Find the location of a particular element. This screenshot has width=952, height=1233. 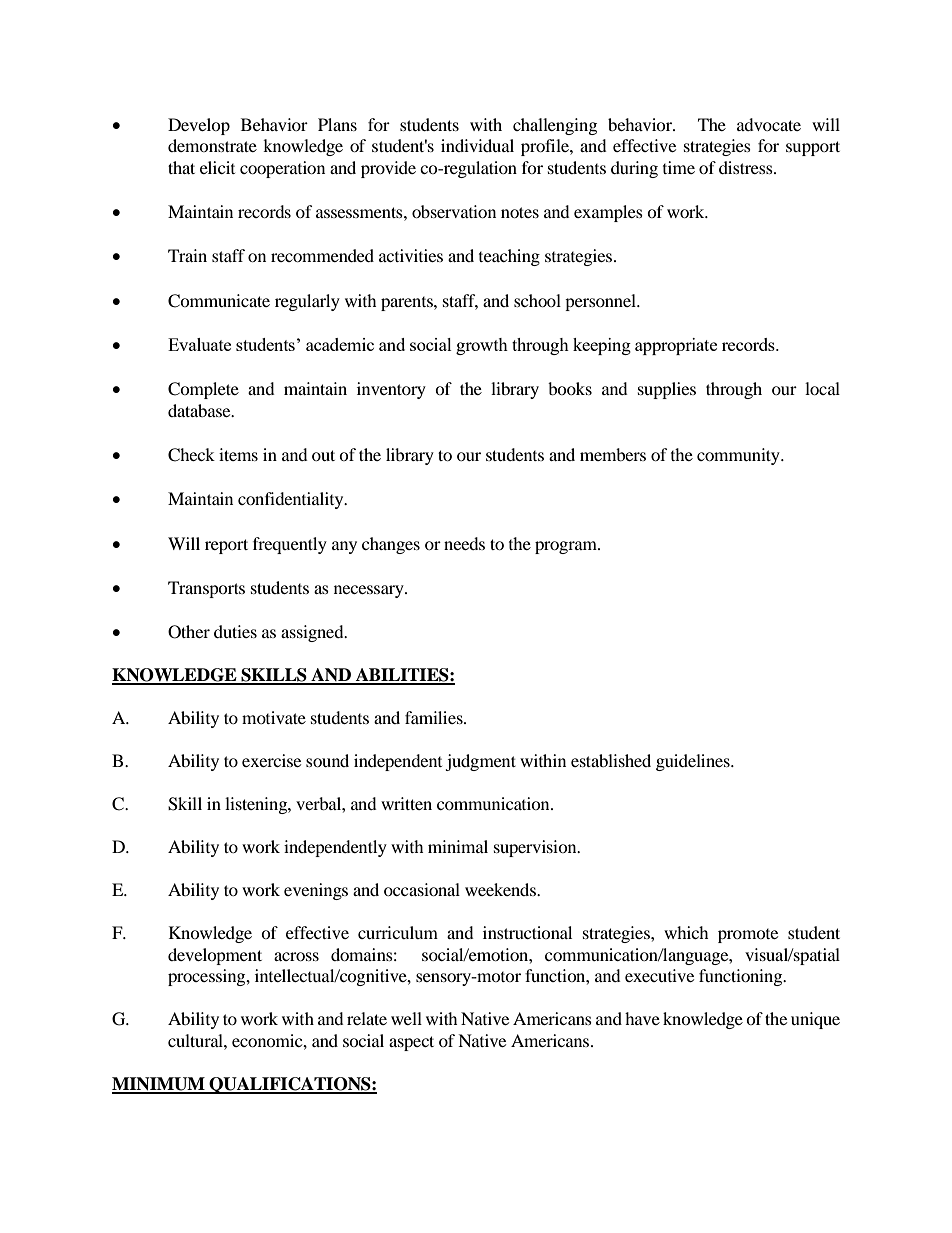

distress is located at coordinates (747, 167).
